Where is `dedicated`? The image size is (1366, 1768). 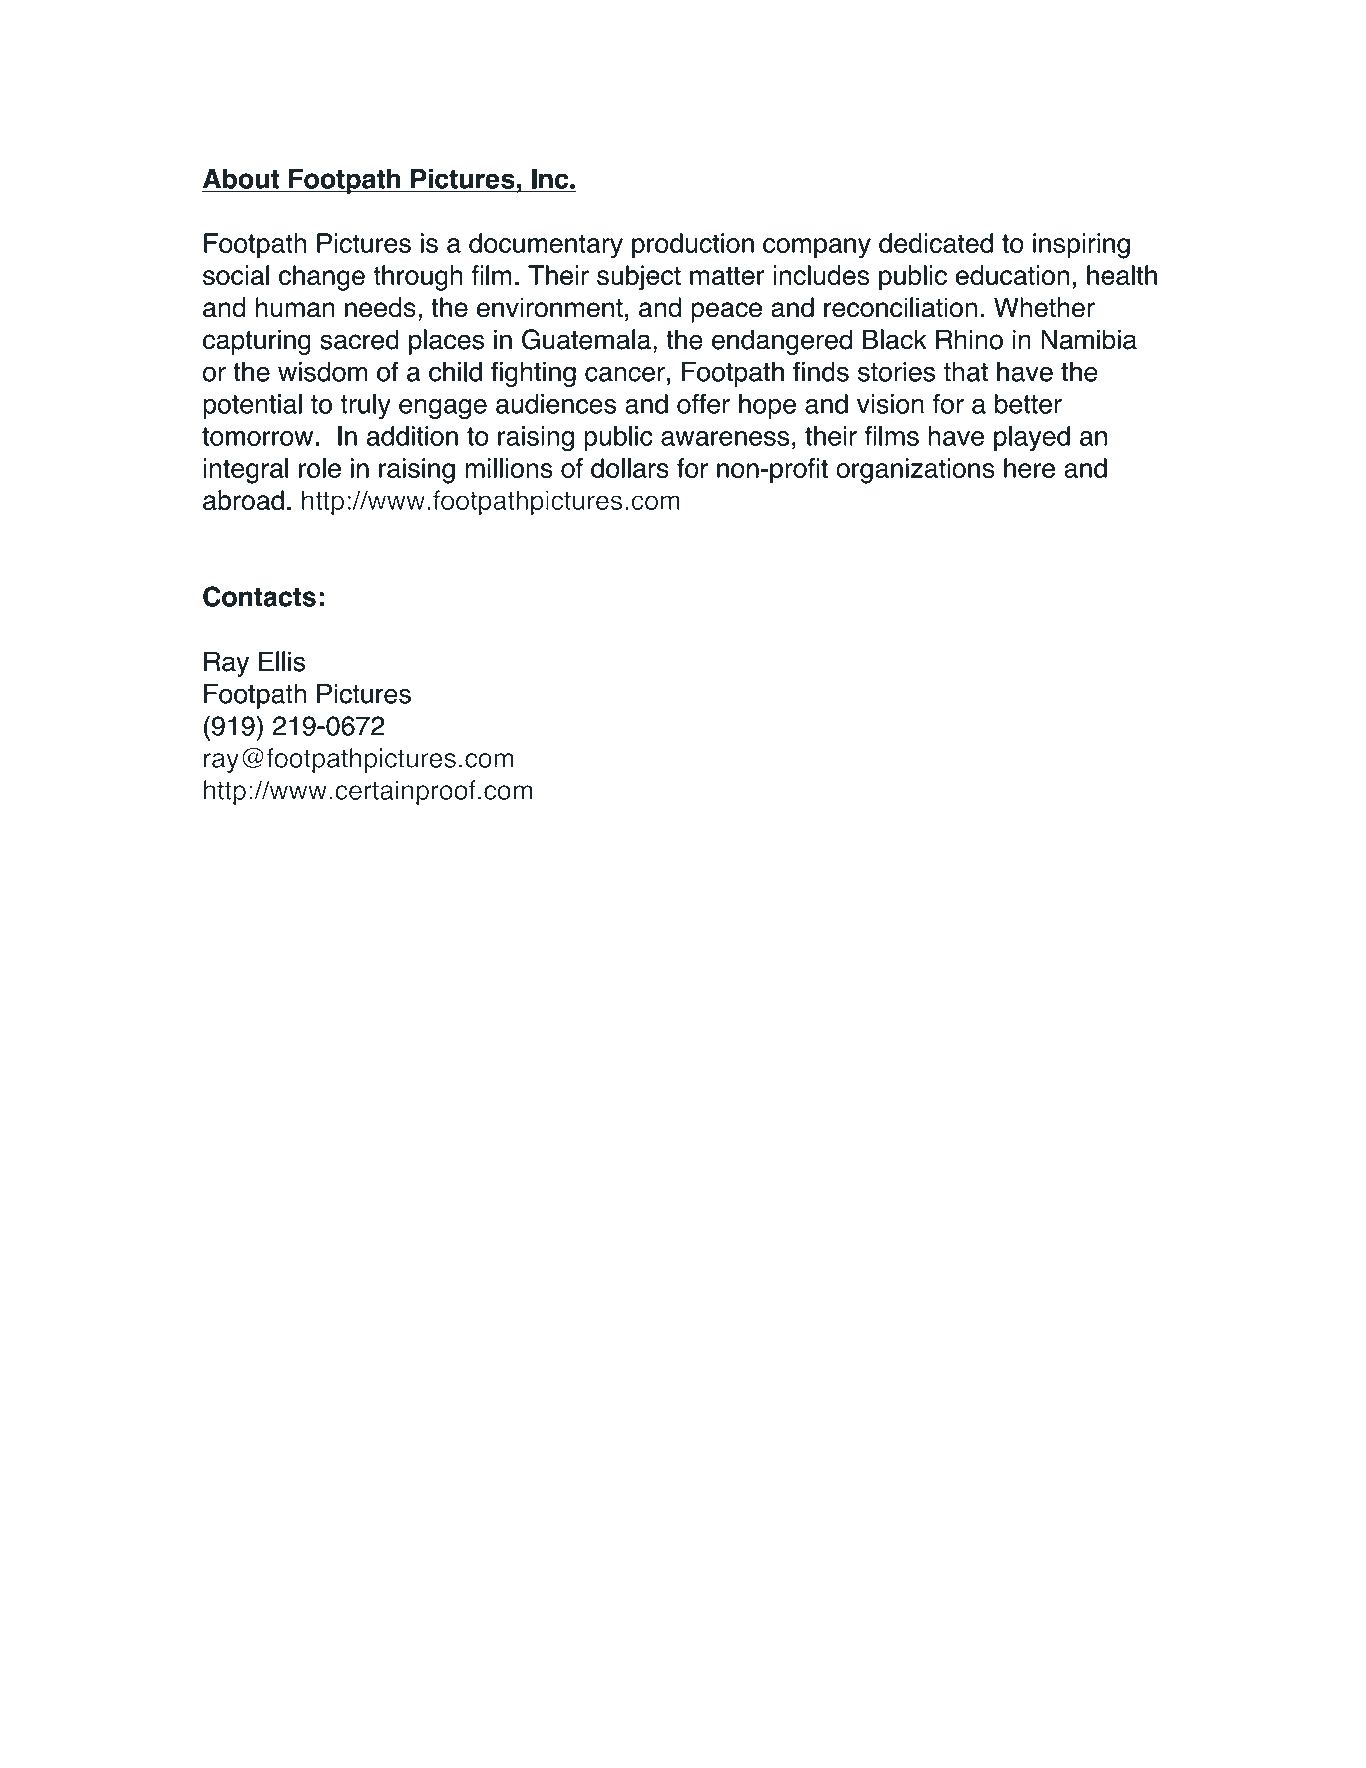 dedicated is located at coordinates (936, 243).
